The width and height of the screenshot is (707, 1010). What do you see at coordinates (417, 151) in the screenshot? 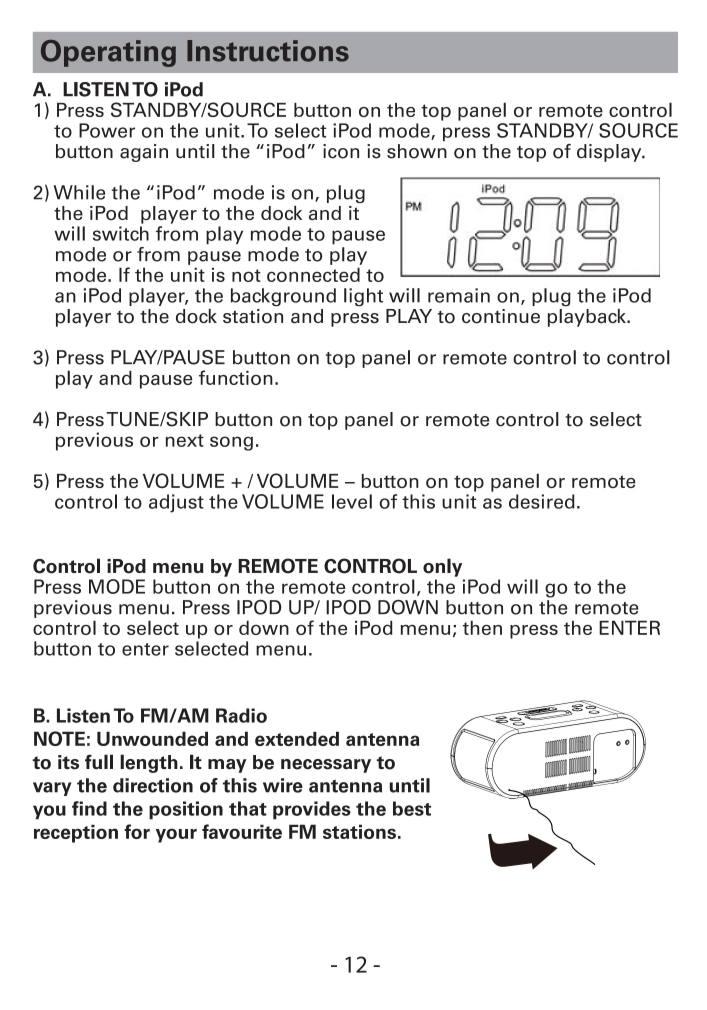
I see `shown` at bounding box center [417, 151].
